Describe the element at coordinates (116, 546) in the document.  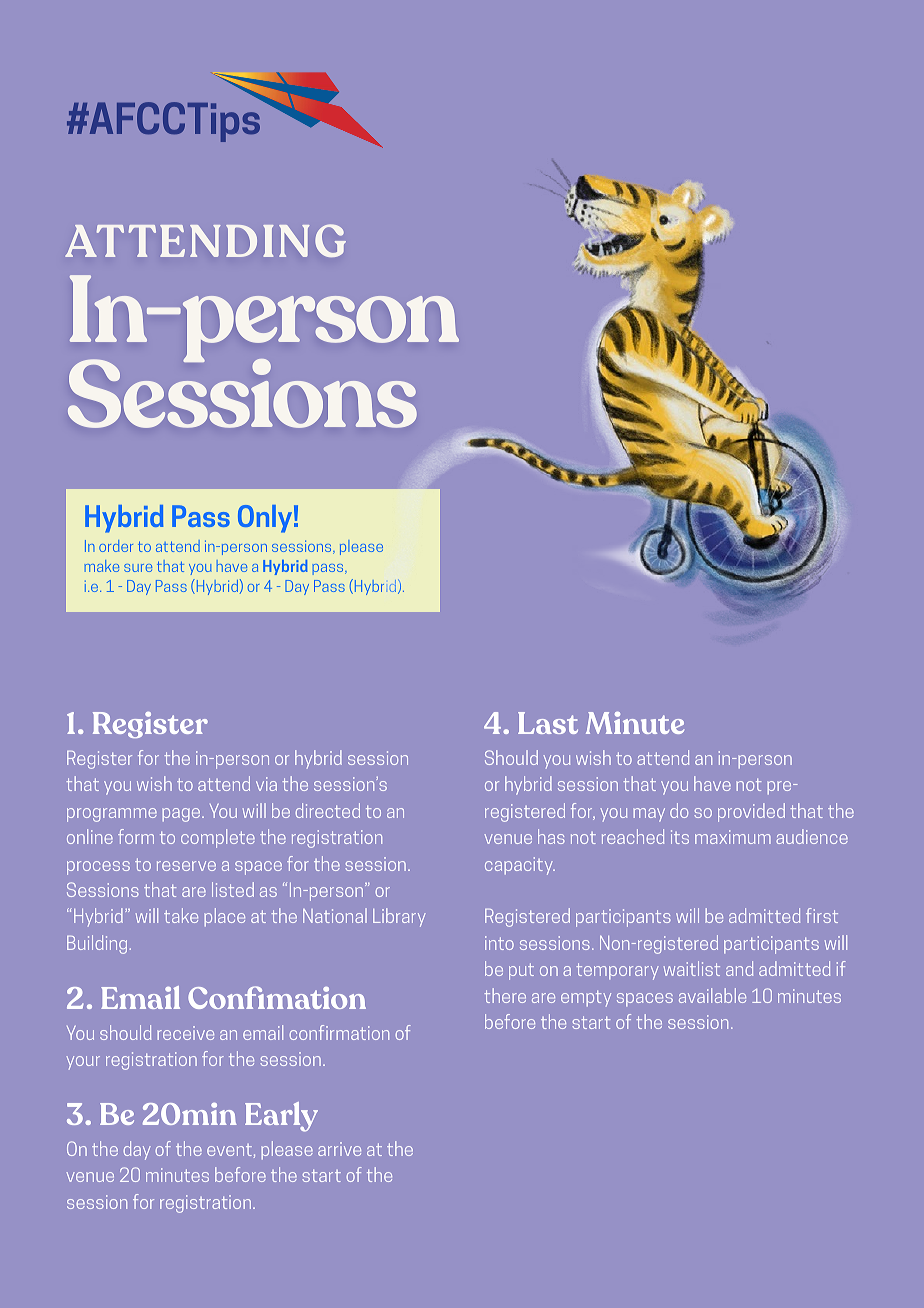
I see `order` at that location.
